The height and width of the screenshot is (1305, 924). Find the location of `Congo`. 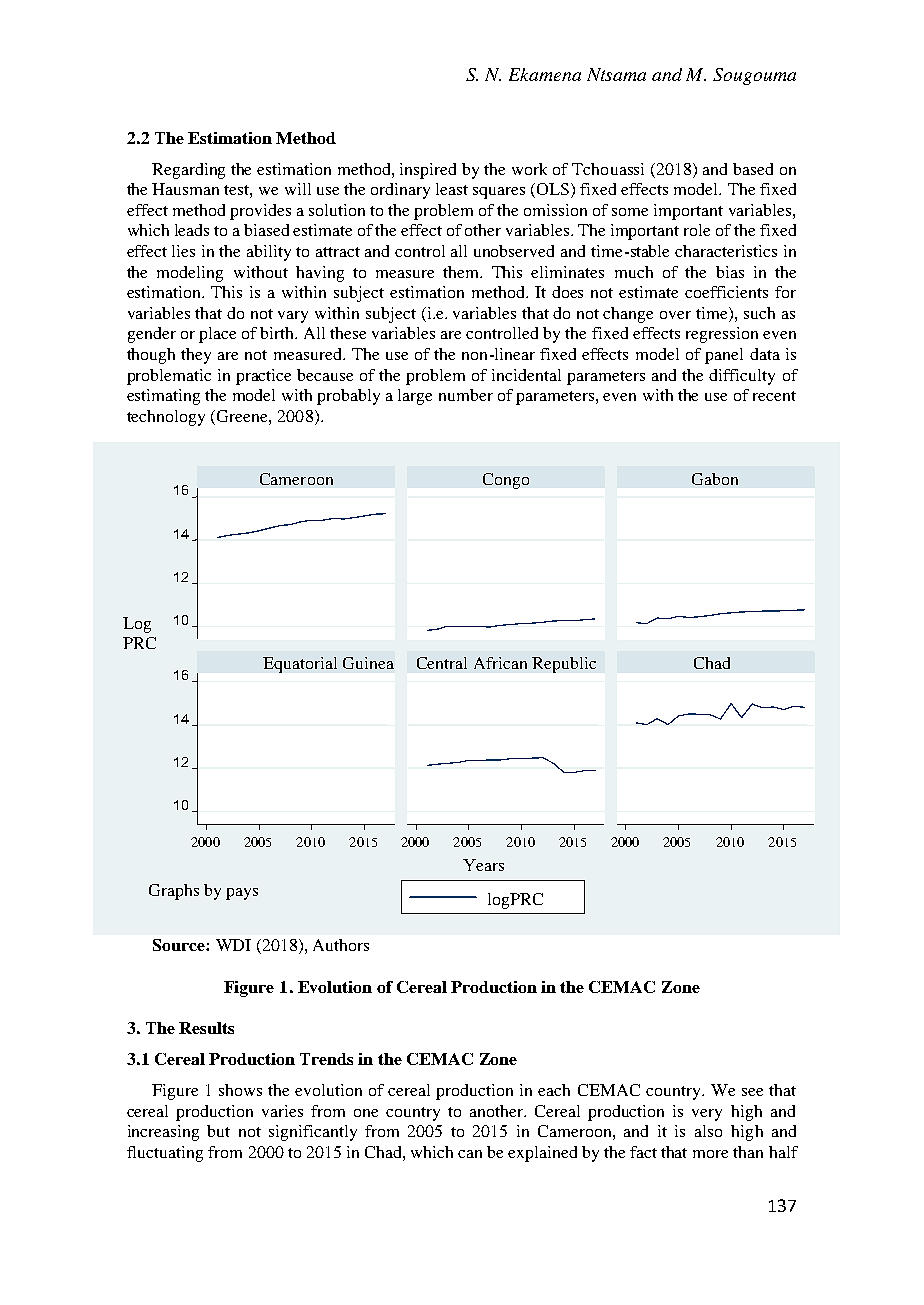

Congo is located at coordinates (506, 481).
